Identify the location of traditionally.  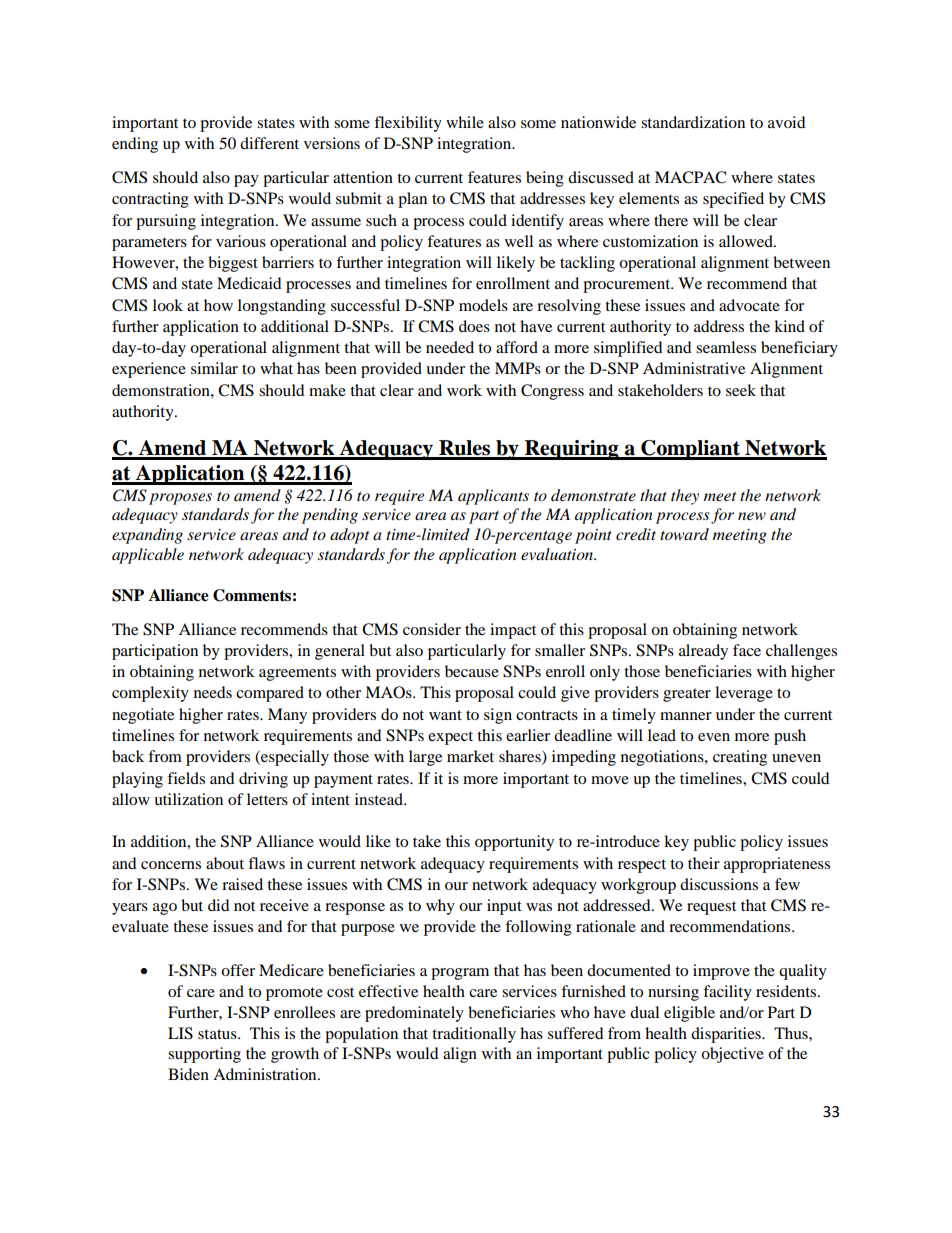
(474, 1035).
